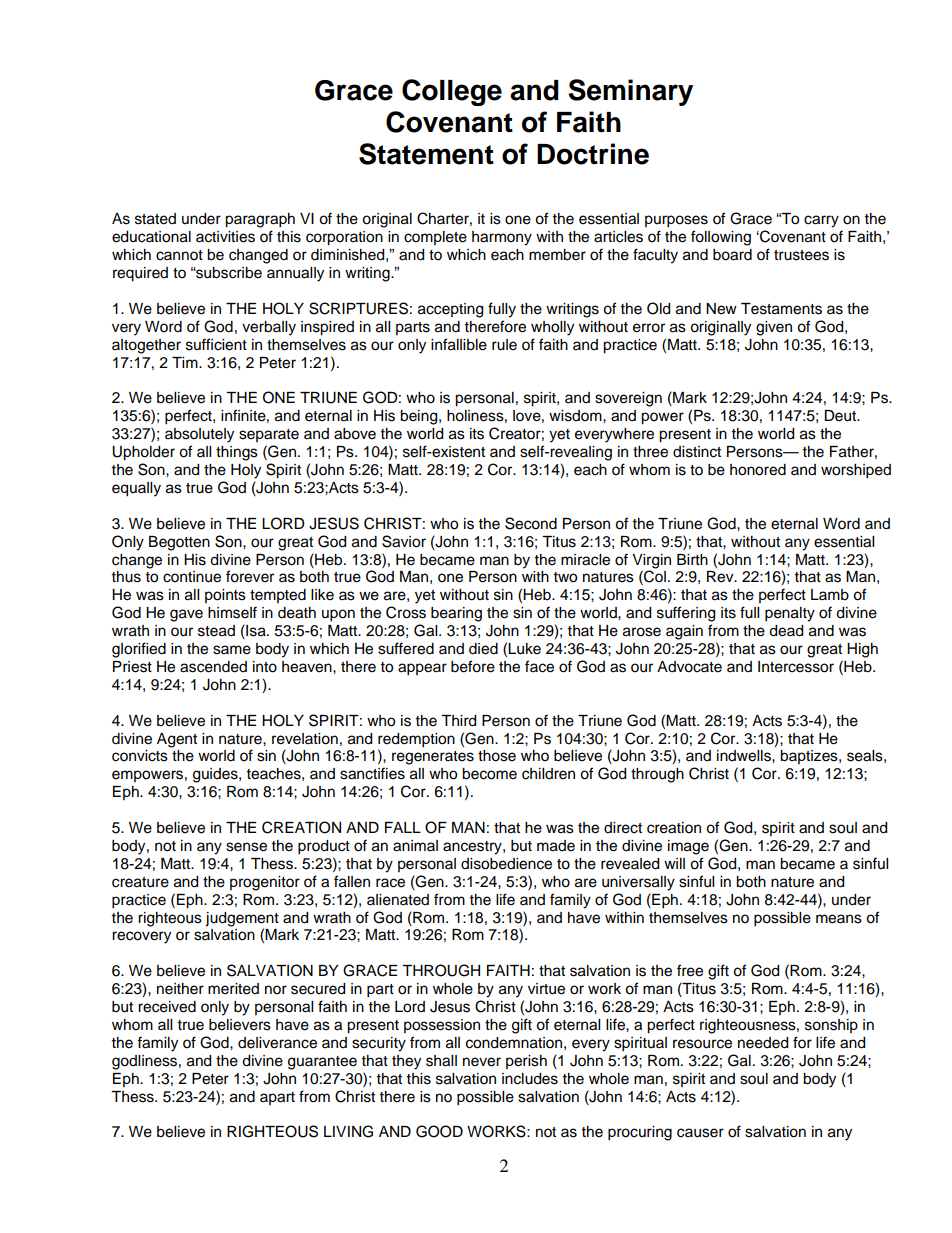 Image resolution: width=952 pixels, height=1233 pixels. Describe the element at coordinates (504, 345) in the screenshot. I see `rule` at that location.
